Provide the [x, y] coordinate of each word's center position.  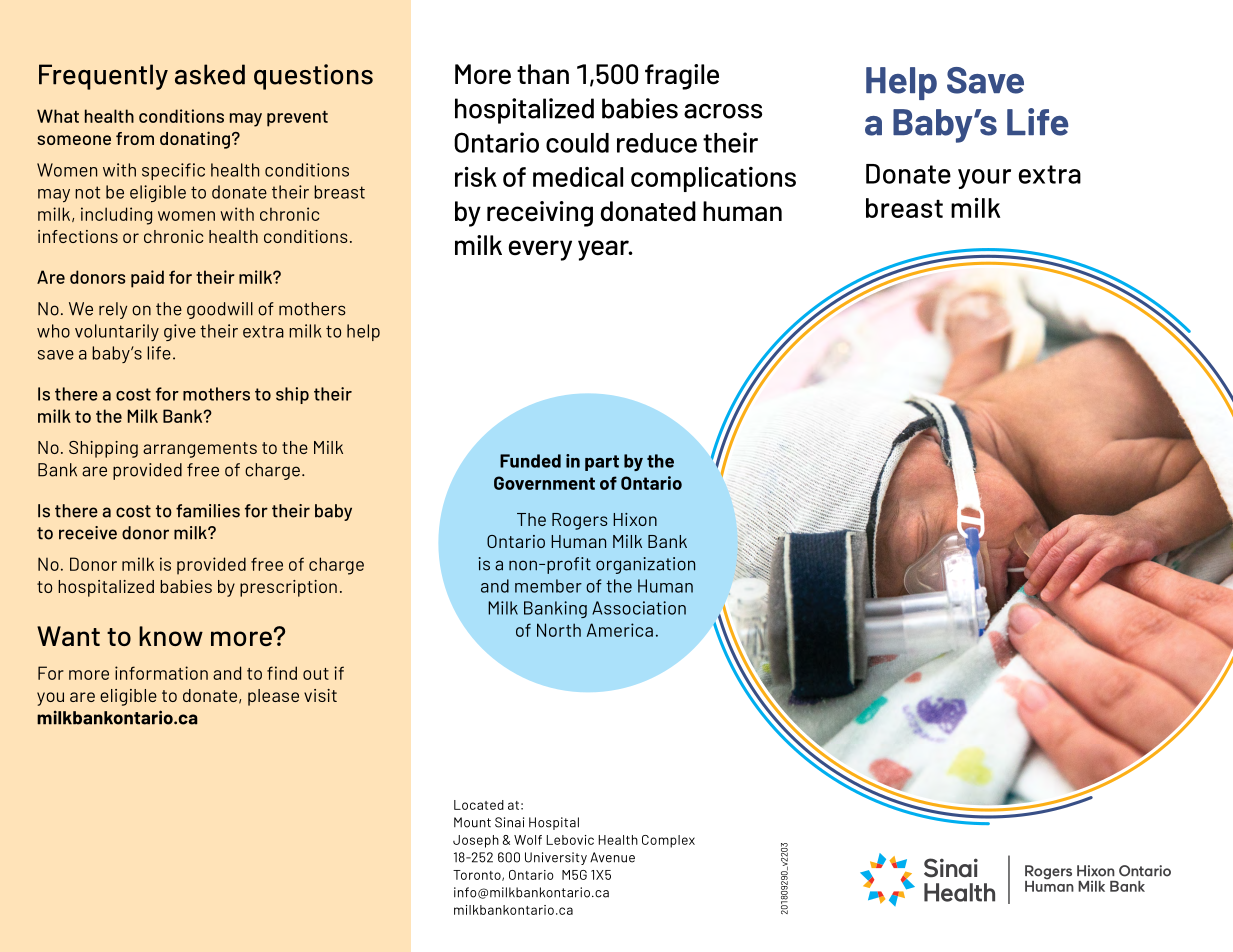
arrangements [200, 450]
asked [210, 74]
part [602, 463]
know [171, 636]
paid [147, 279]
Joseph [476, 841]
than [543, 74]
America [620, 630]
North [559, 630]
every [540, 250]
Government [544, 483]
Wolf [528, 840]
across [723, 111]
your [984, 179]
